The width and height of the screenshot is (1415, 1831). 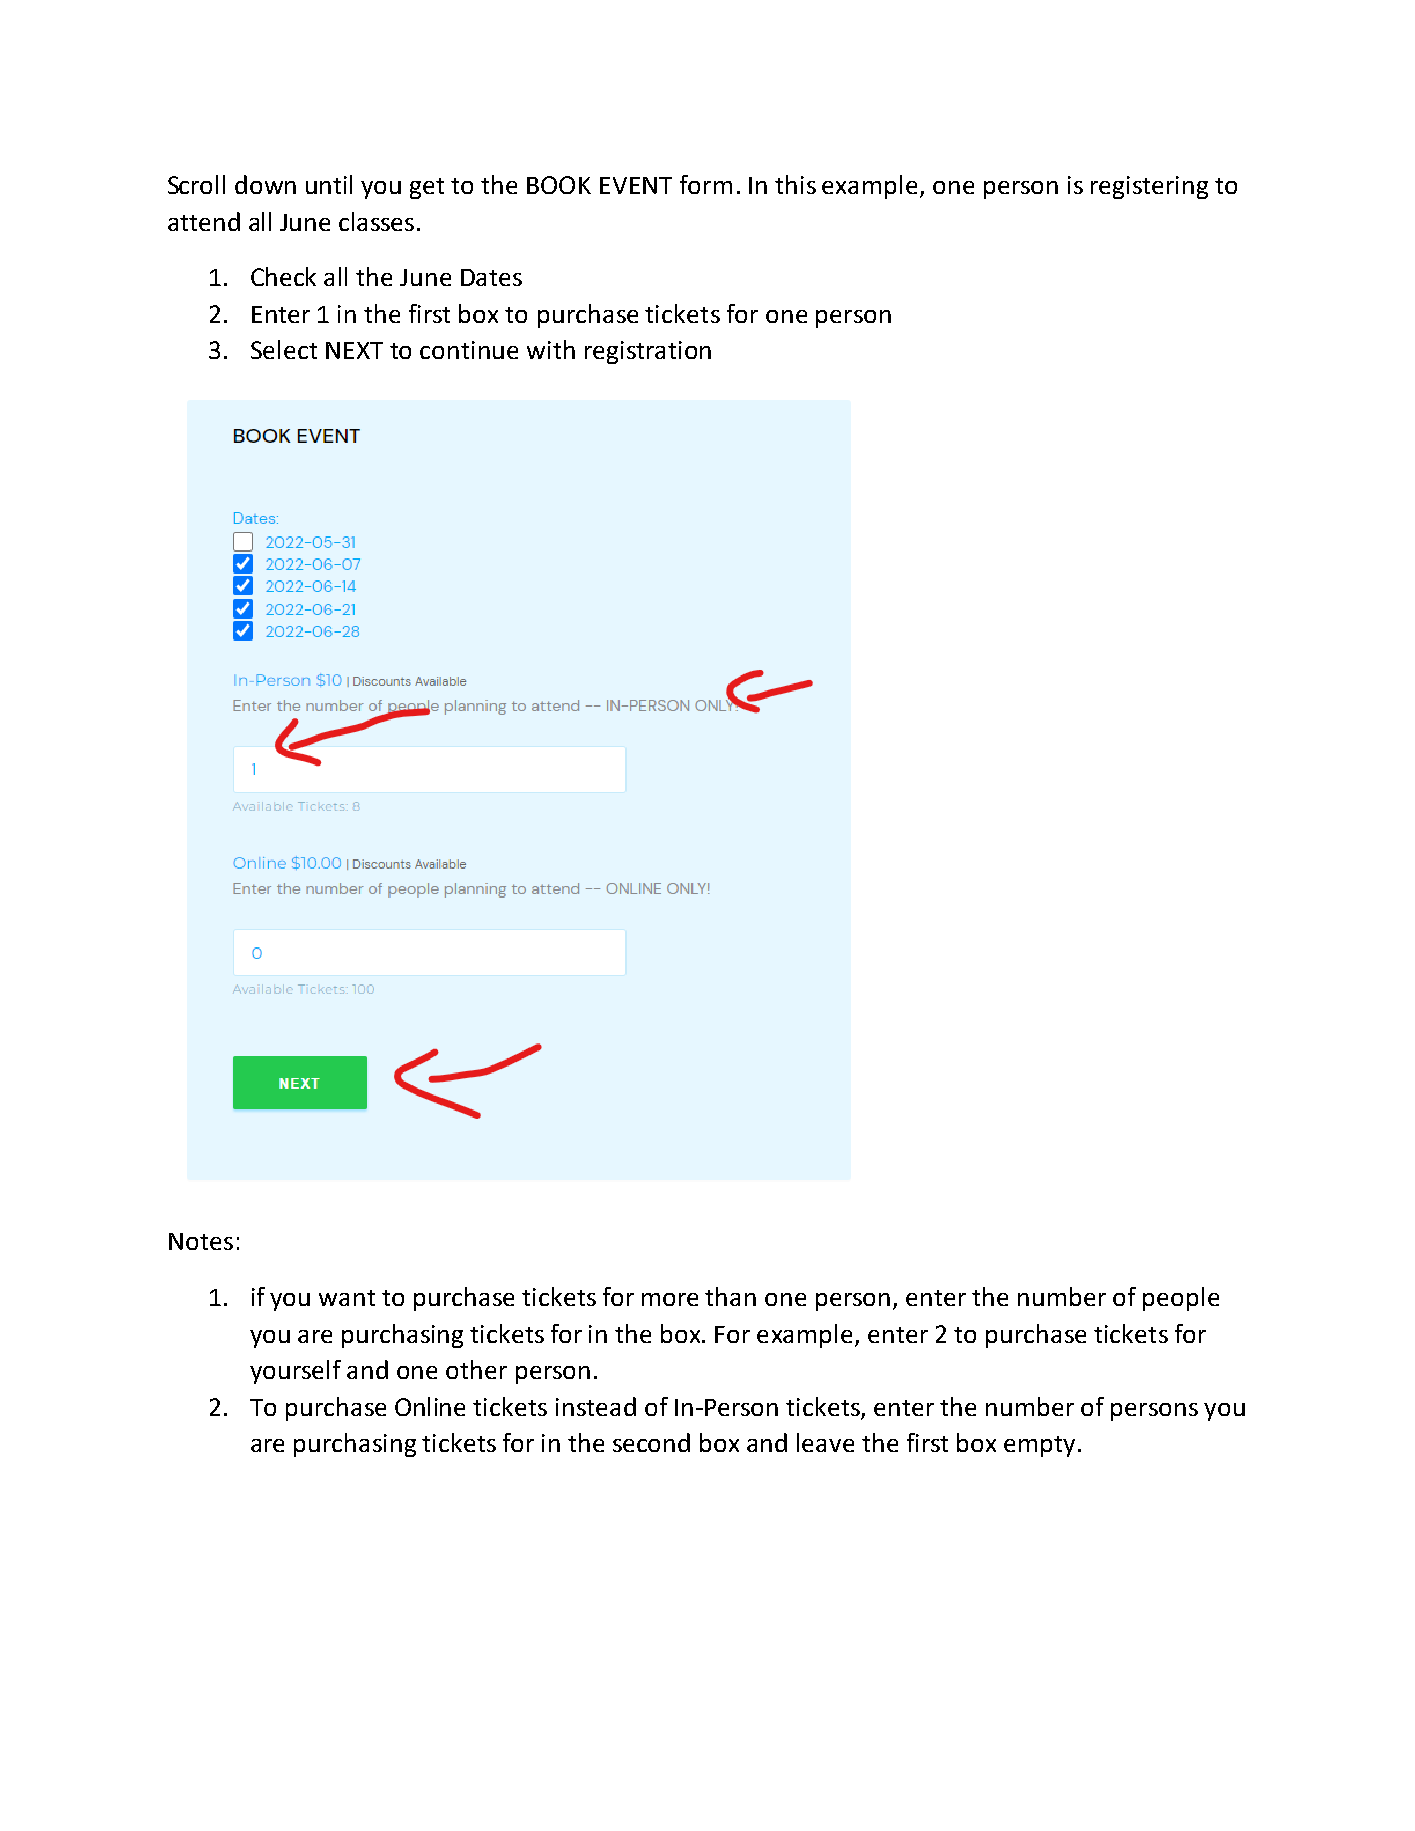 What do you see at coordinates (1181, 1299) in the screenshot?
I see `people` at bounding box center [1181, 1299].
